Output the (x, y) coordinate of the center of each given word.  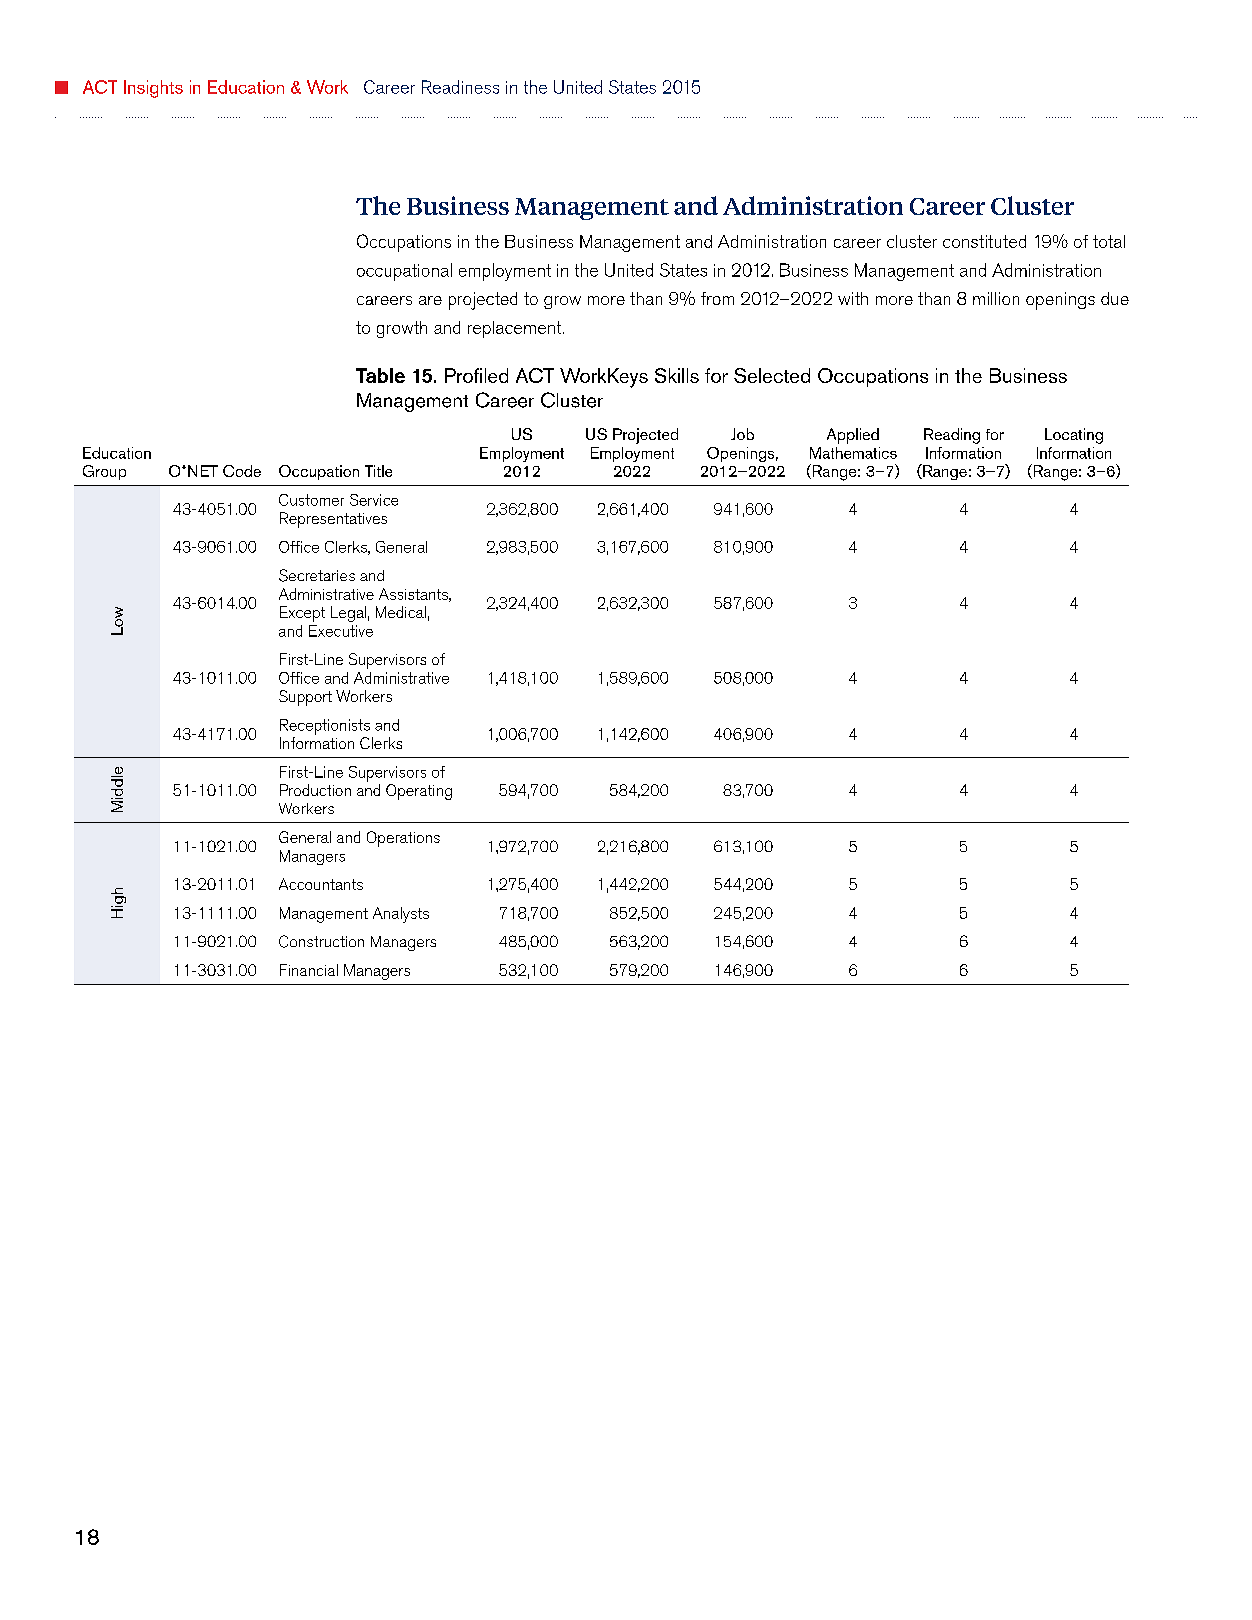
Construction (321, 941)
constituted (984, 241)
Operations (403, 839)
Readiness (460, 87)
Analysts (401, 915)
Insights (153, 89)
